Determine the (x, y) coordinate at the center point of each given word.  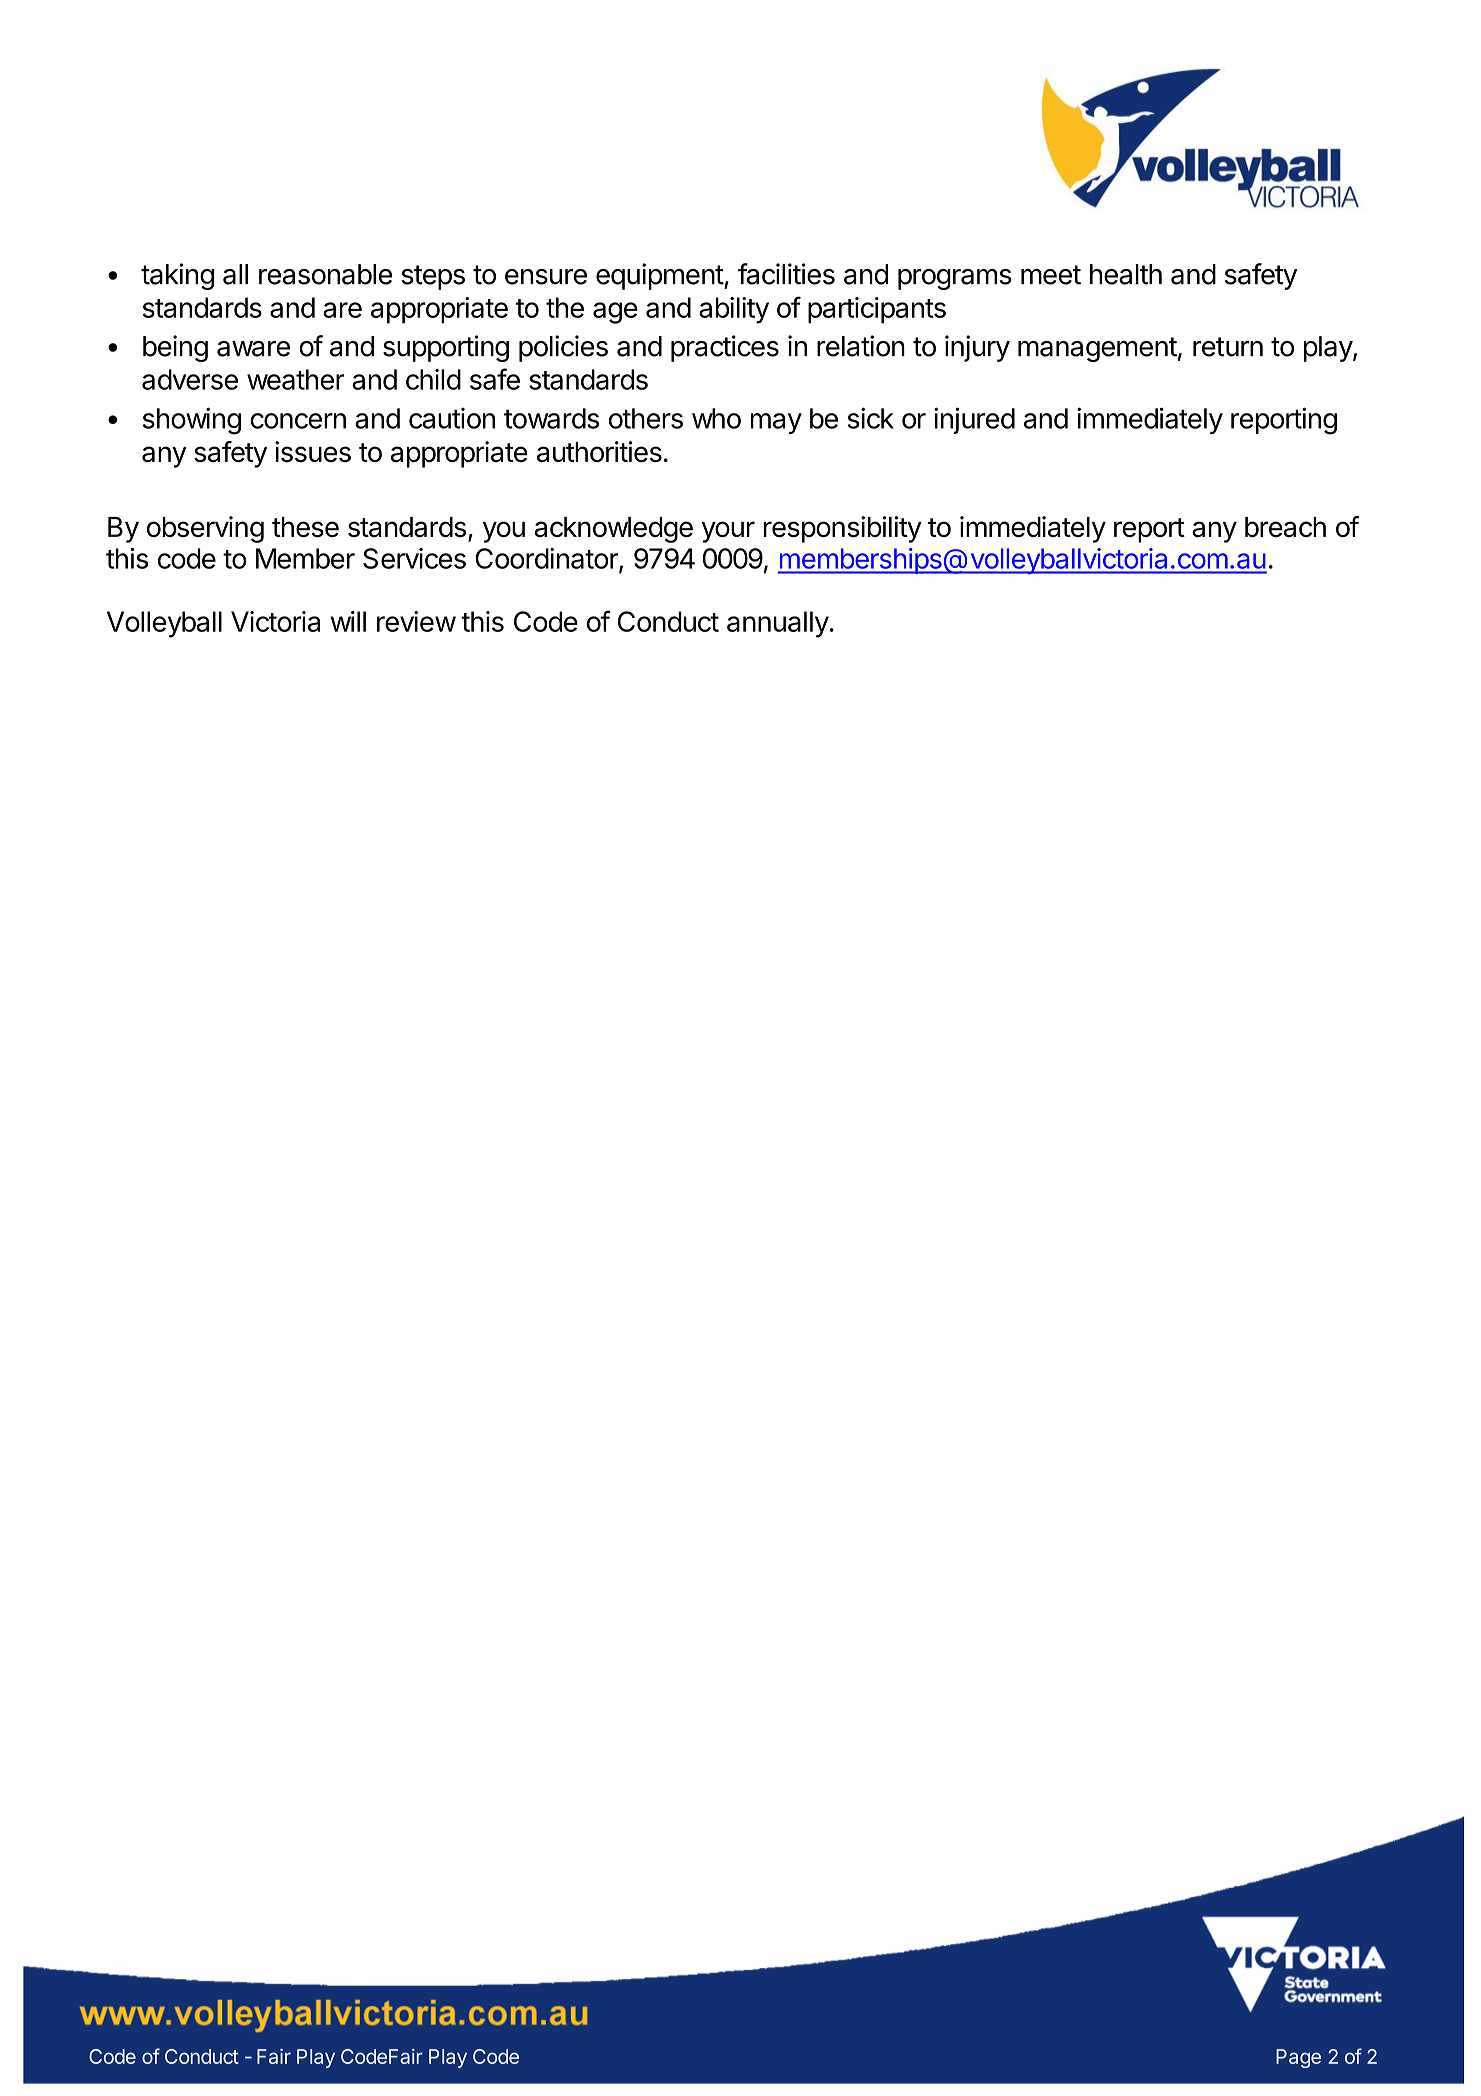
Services (414, 558)
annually (778, 624)
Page (1298, 2058)
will (348, 621)
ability (734, 310)
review (416, 621)
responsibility (843, 529)
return (1228, 347)
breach (1285, 527)
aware (253, 349)
